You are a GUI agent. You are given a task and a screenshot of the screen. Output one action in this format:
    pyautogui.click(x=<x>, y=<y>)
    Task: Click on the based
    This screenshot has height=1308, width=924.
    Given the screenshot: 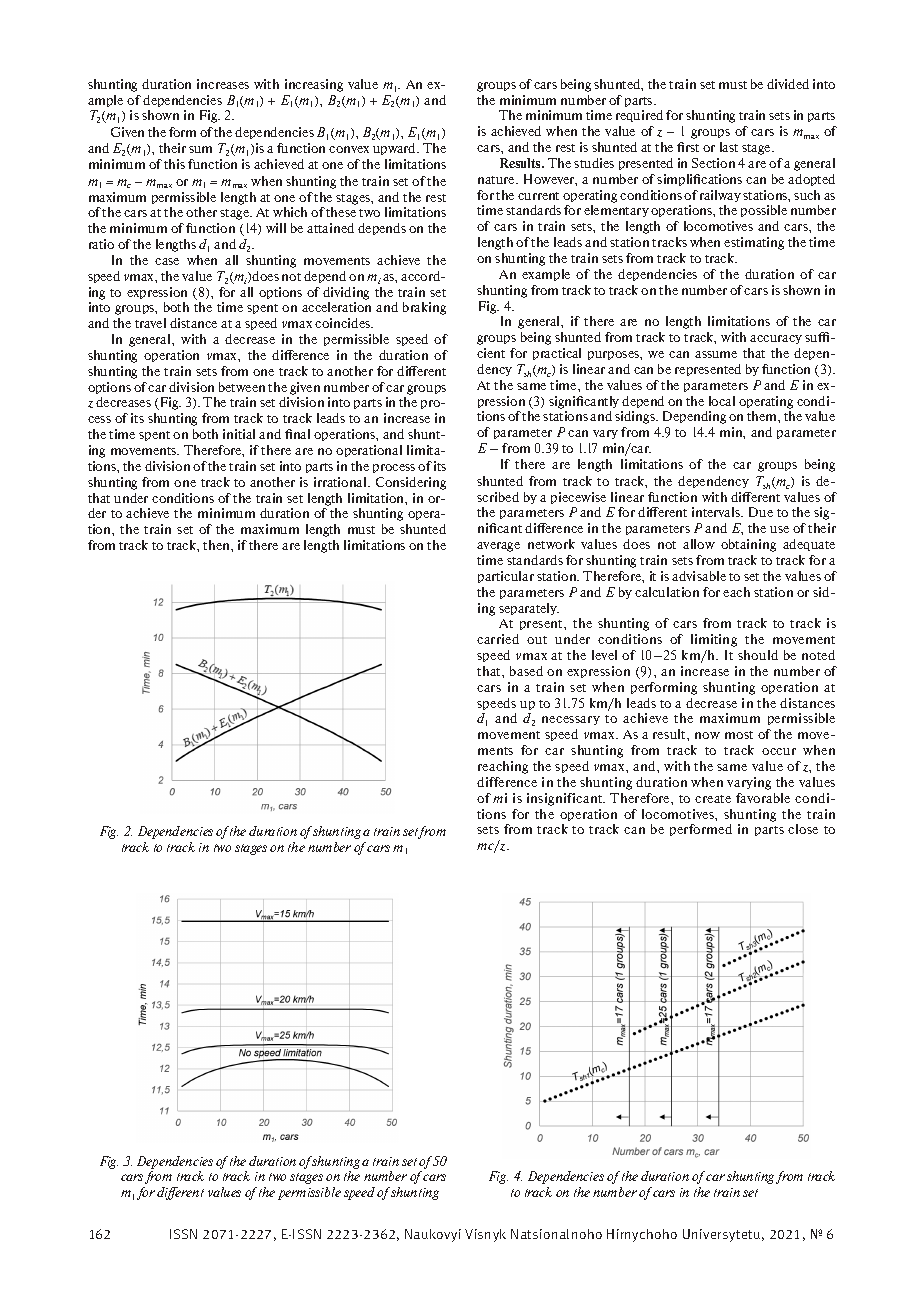 What is the action you would take?
    pyautogui.click(x=526, y=671)
